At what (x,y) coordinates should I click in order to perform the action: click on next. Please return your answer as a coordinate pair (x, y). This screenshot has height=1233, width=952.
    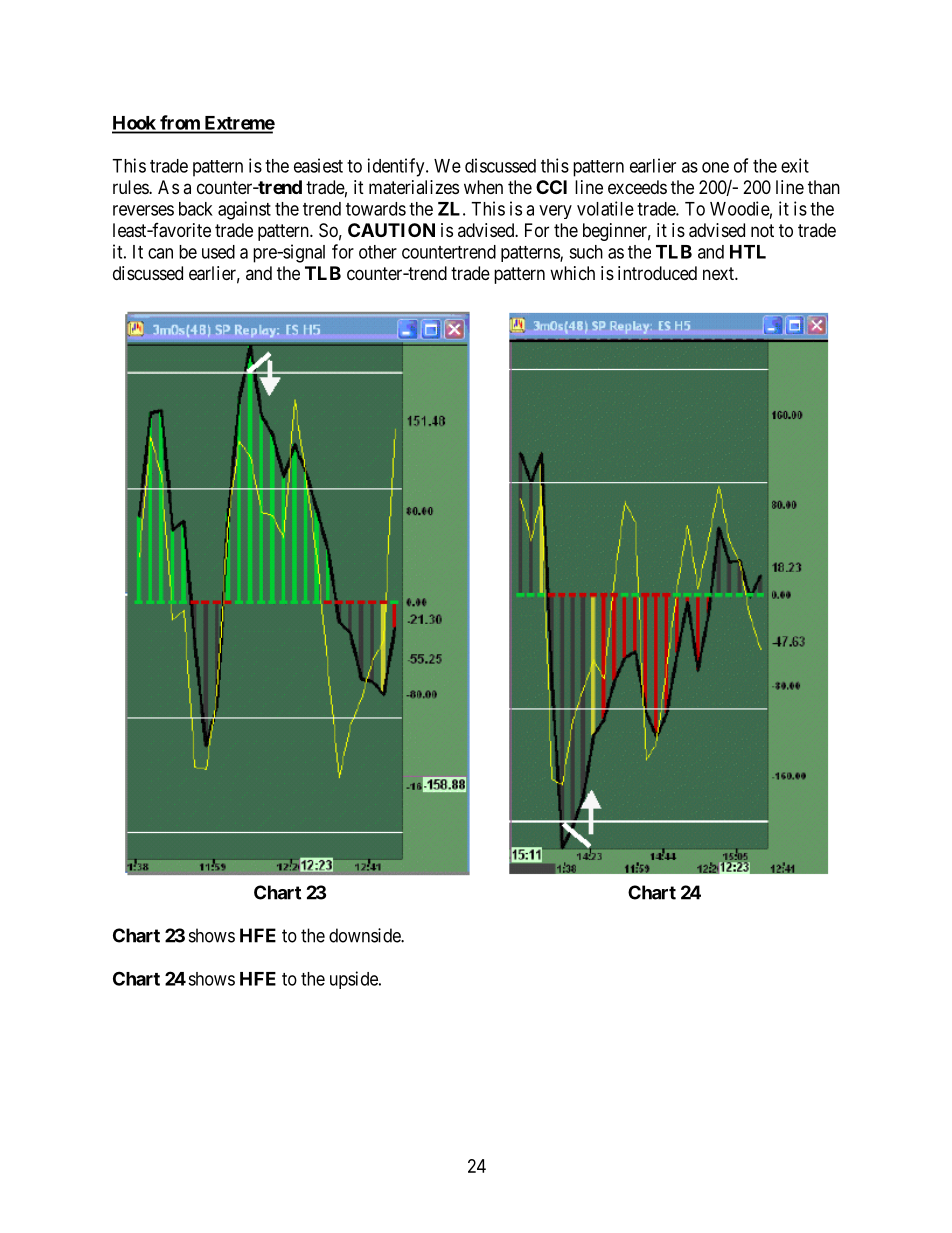
    Looking at the image, I should click on (719, 273).
